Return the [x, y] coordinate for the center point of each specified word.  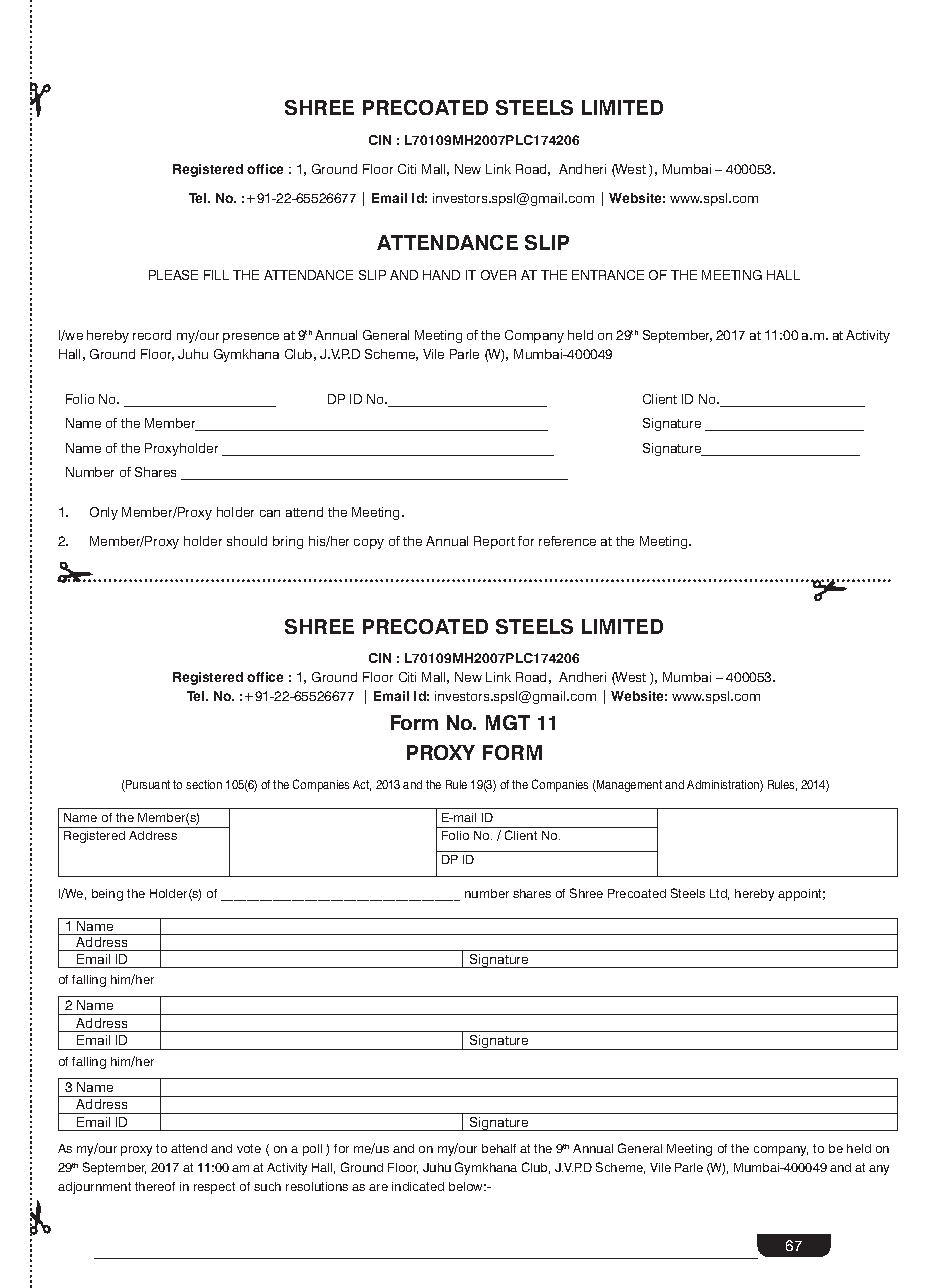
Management [628, 786]
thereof [155, 1186]
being [107, 895]
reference [567, 541]
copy [369, 544]
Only [104, 513]
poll [312, 1150]
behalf [499, 1148]
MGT [508, 722]
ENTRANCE [608, 275]
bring [288, 542]
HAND [441, 275]
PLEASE [173, 275]
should [247, 541]
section [204, 784]
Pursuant [147, 786]
